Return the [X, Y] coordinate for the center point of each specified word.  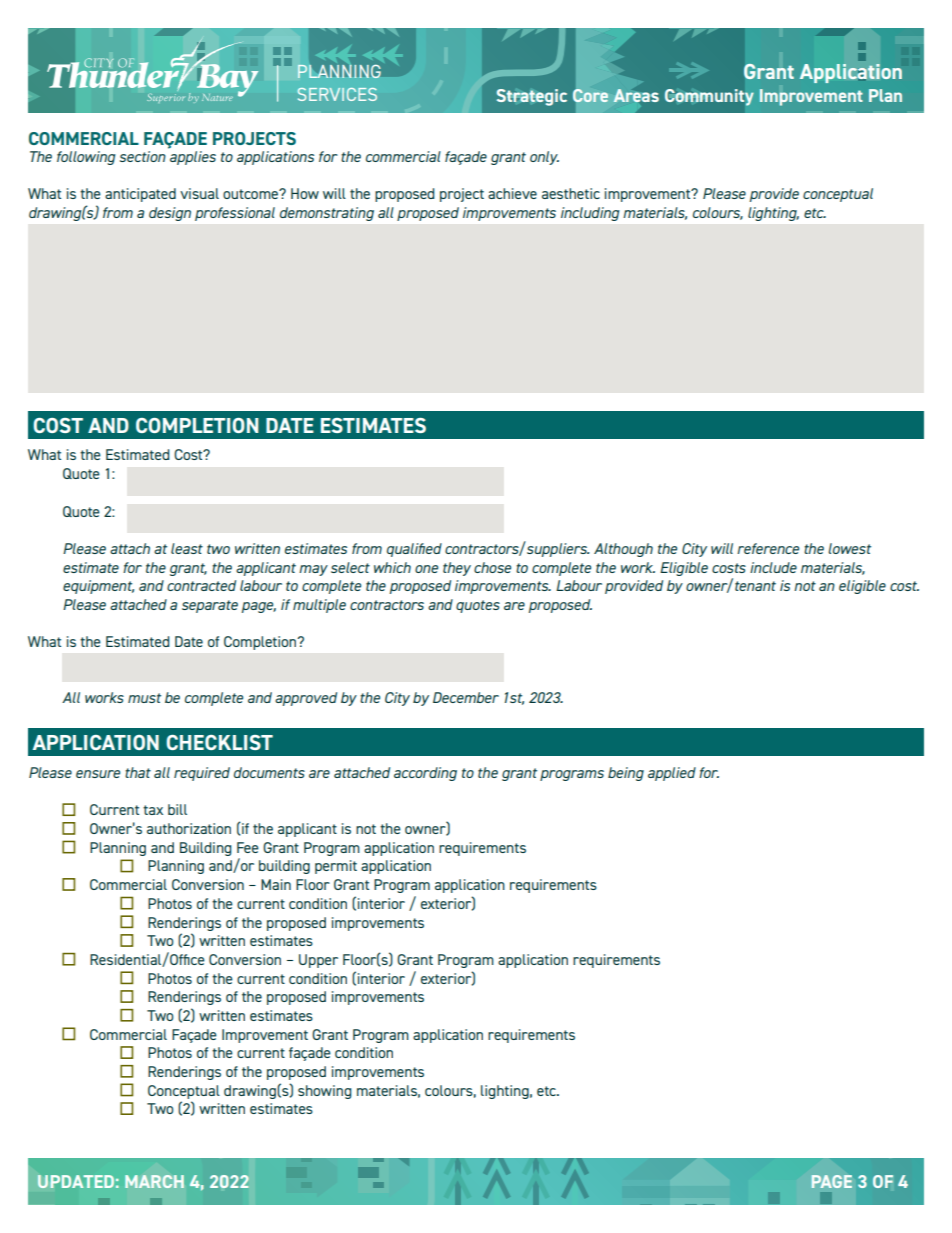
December [466, 697]
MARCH [154, 1181]
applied [672, 774]
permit [336, 867]
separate [210, 606]
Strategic [532, 97]
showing [325, 1092]
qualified [414, 550]
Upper [318, 961]
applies [192, 156]
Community [709, 97]
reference [768, 548]
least [187, 548]
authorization [189, 828]
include [773, 567]
